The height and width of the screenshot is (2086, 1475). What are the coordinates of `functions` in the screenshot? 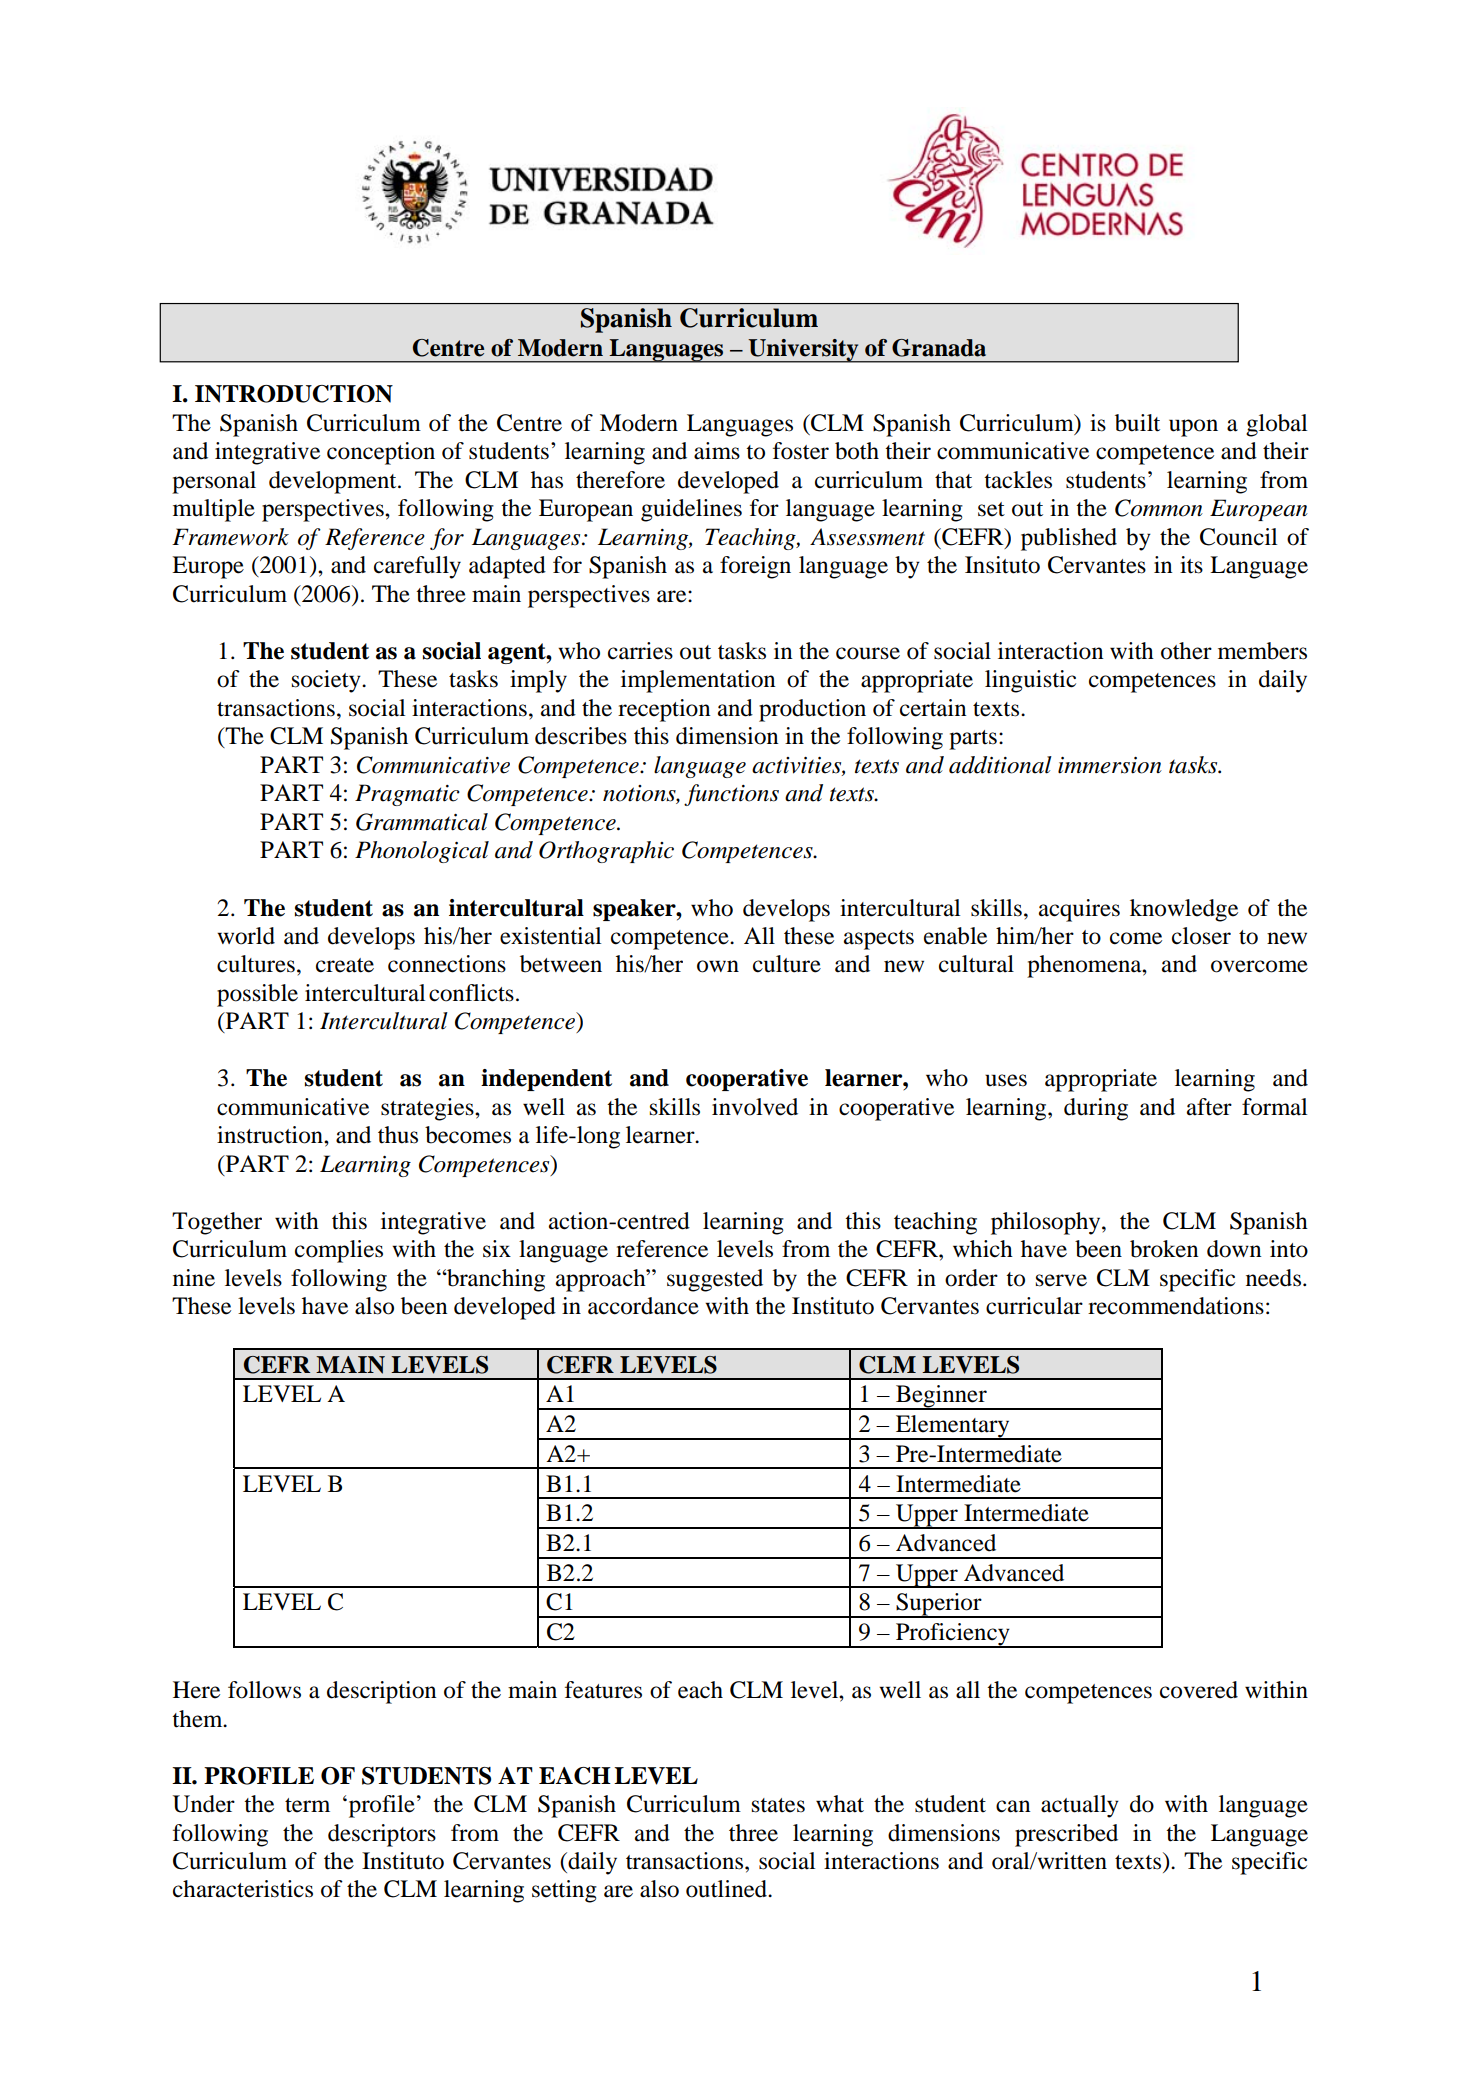 It's located at (731, 795).
